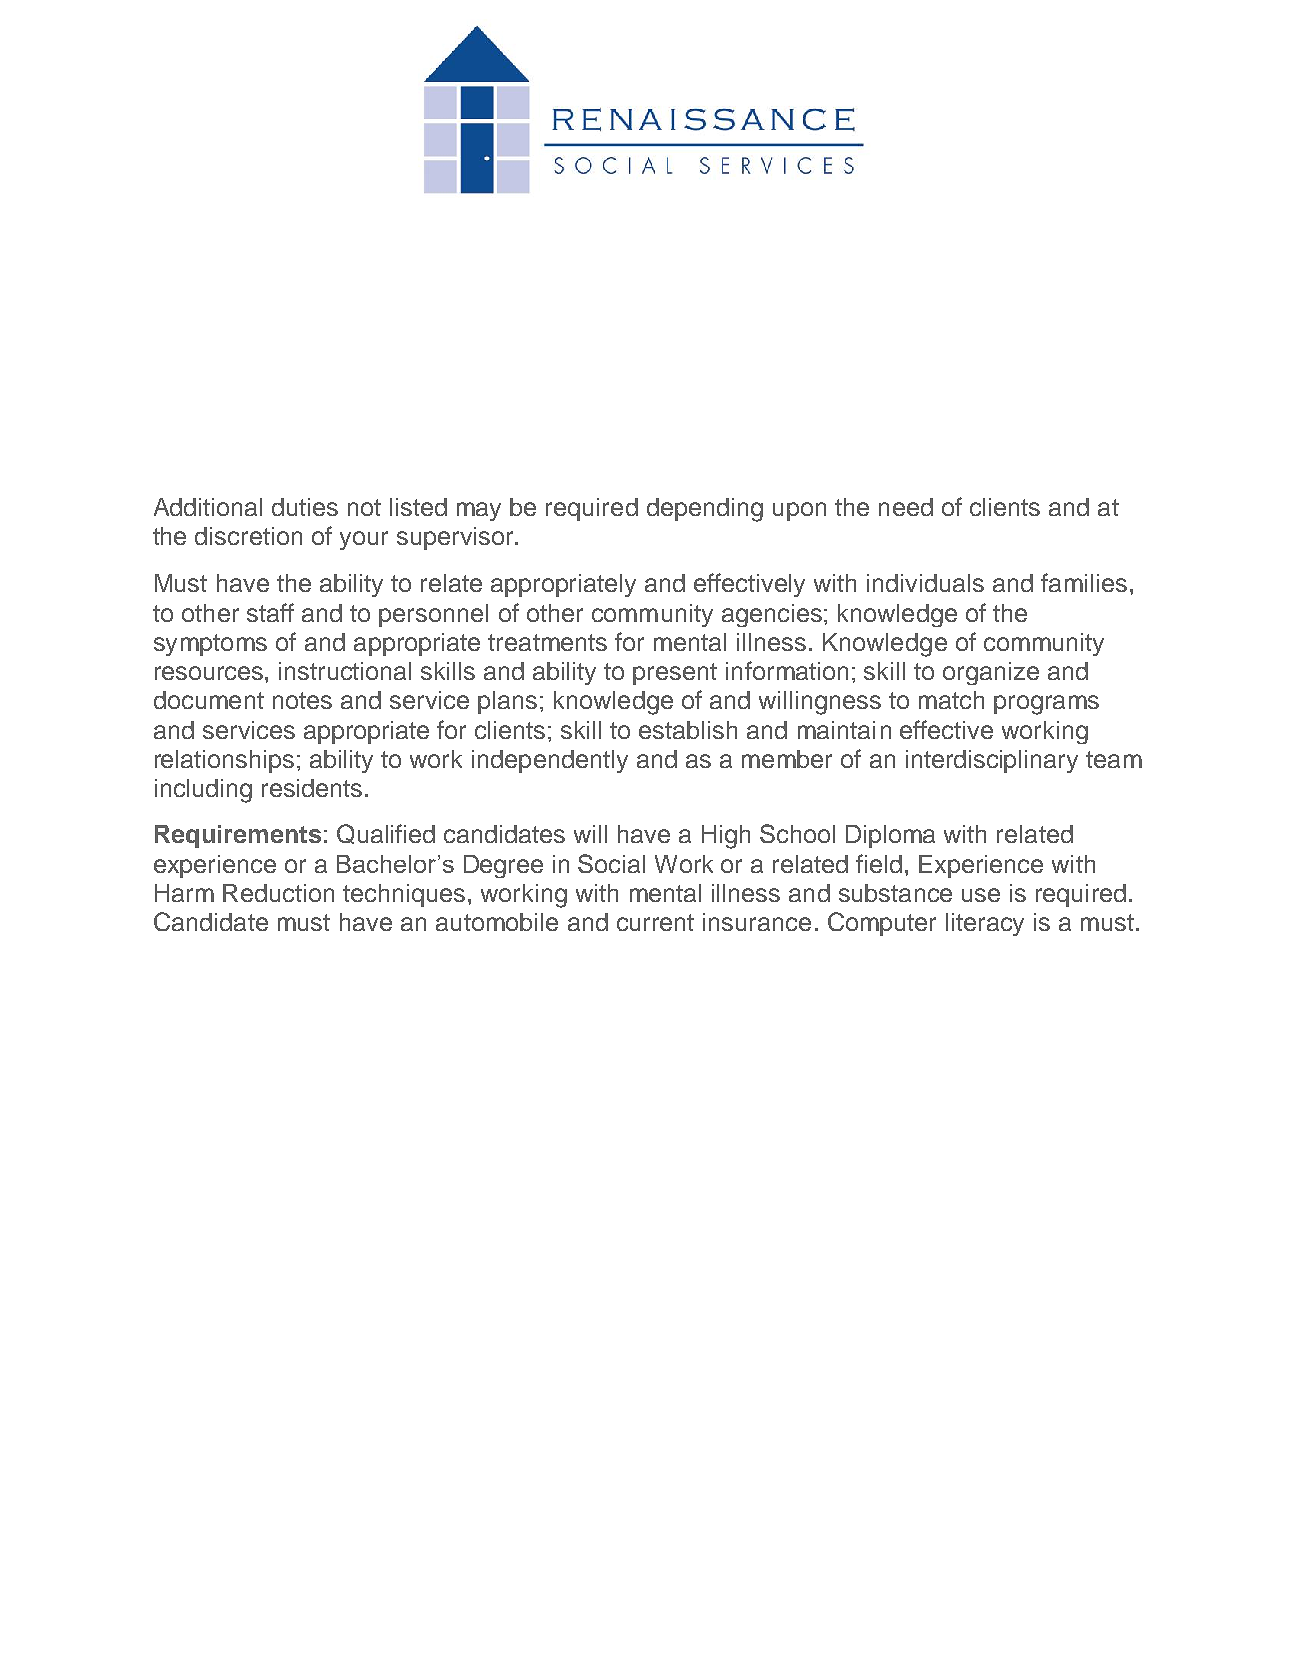 Image resolution: width=1297 pixels, height=1678 pixels. What do you see at coordinates (278, 893) in the image?
I see `Reduction` at bounding box center [278, 893].
